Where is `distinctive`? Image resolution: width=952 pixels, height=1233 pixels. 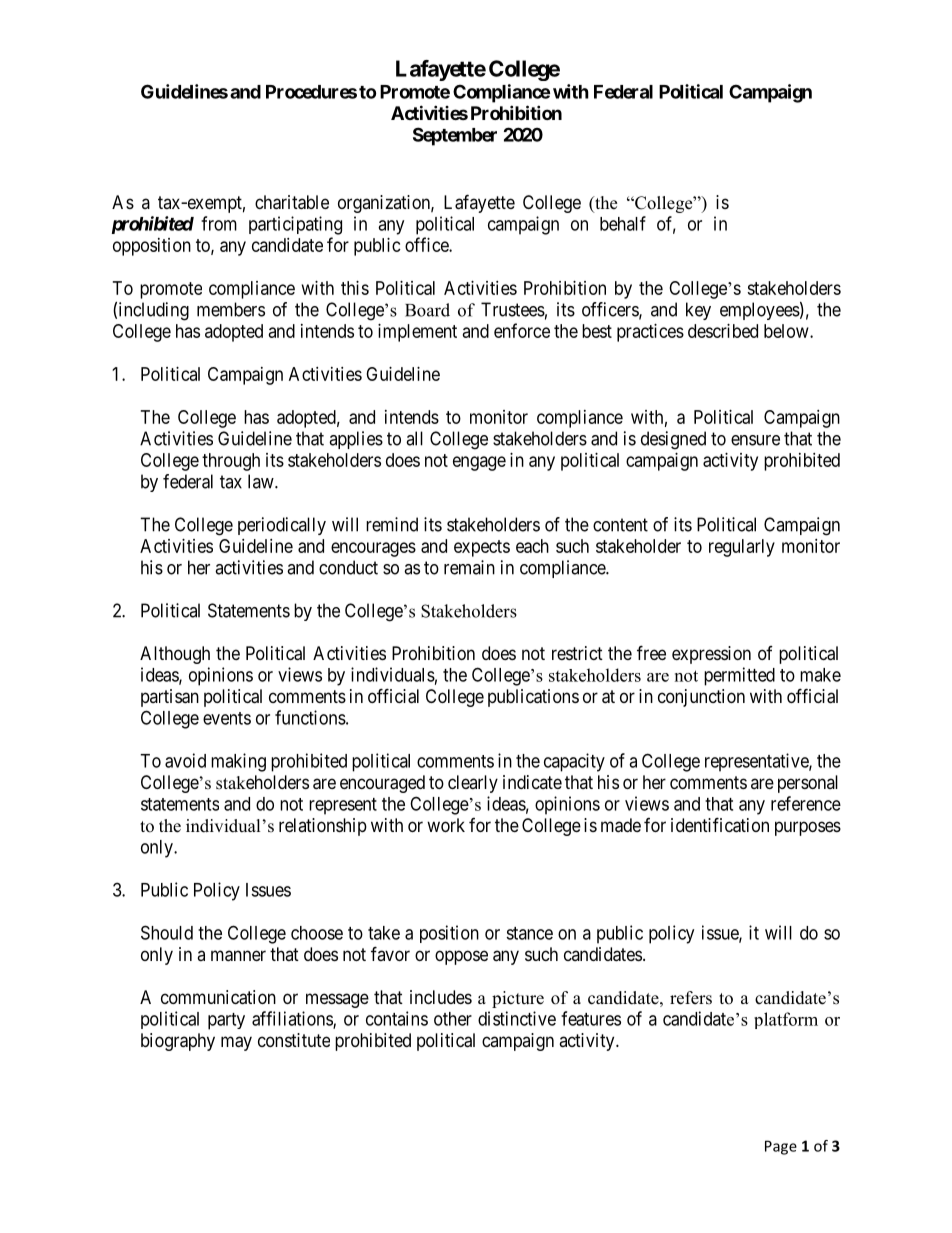 distinctive is located at coordinates (517, 1018).
